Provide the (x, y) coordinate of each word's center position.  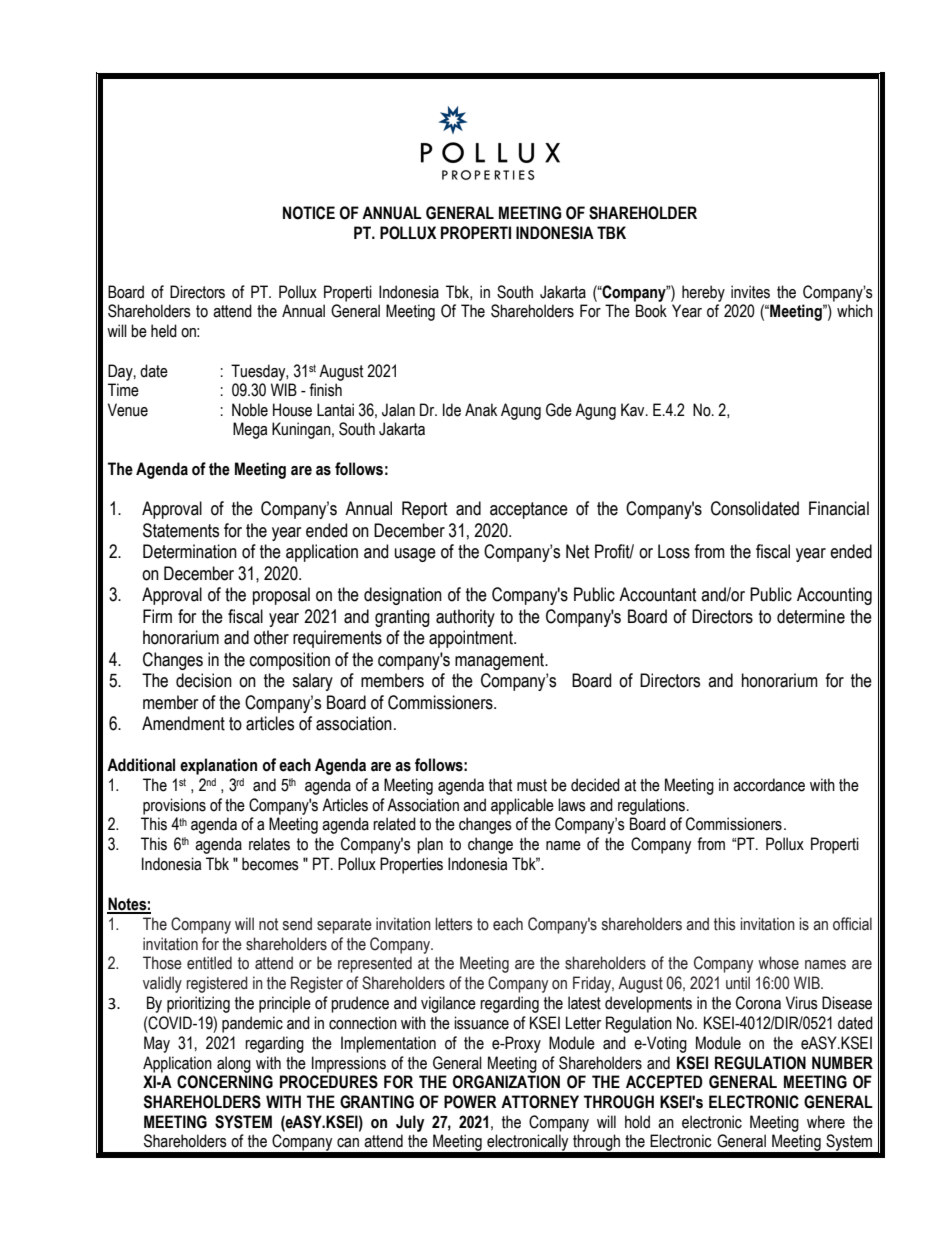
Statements (181, 530)
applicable (522, 806)
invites (750, 292)
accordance (769, 785)
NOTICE (309, 213)
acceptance (529, 510)
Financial (839, 508)
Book (651, 311)
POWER (470, 1102)
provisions (174, 806)
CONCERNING (225, 1082)
